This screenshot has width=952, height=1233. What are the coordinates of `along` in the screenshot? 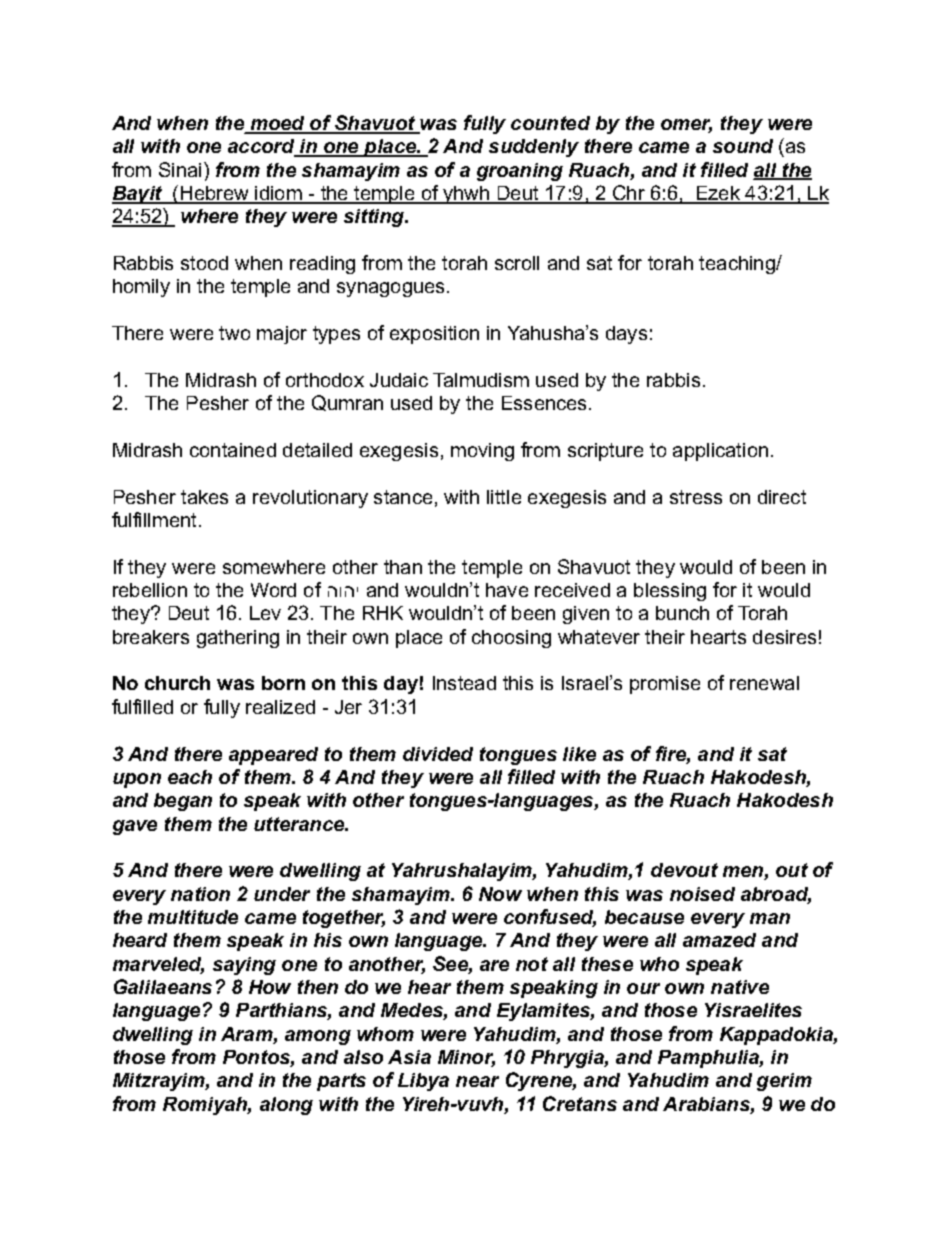 It's located at (286, 1106).
